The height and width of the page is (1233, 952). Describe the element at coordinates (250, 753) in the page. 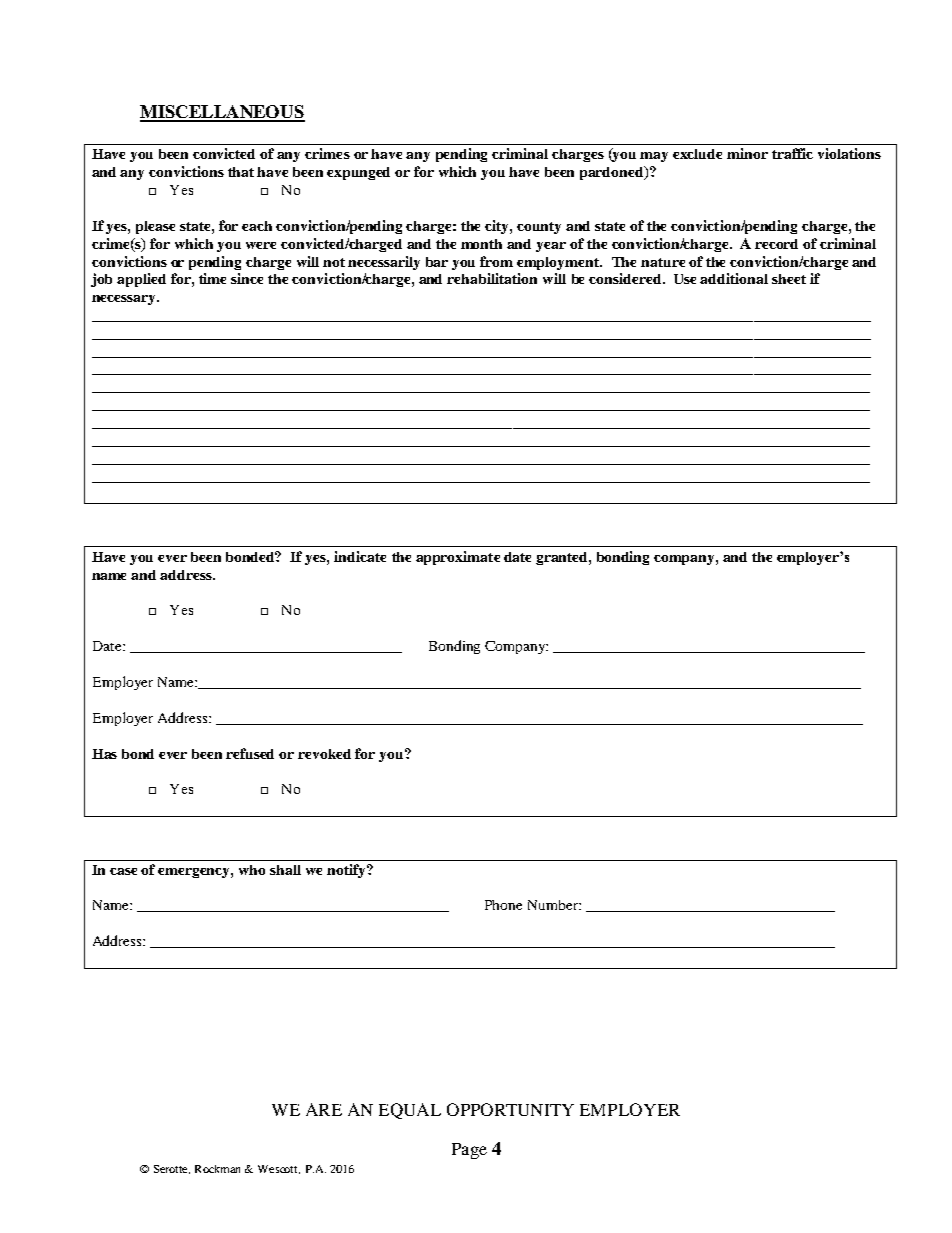

I see `refused` at that location.
